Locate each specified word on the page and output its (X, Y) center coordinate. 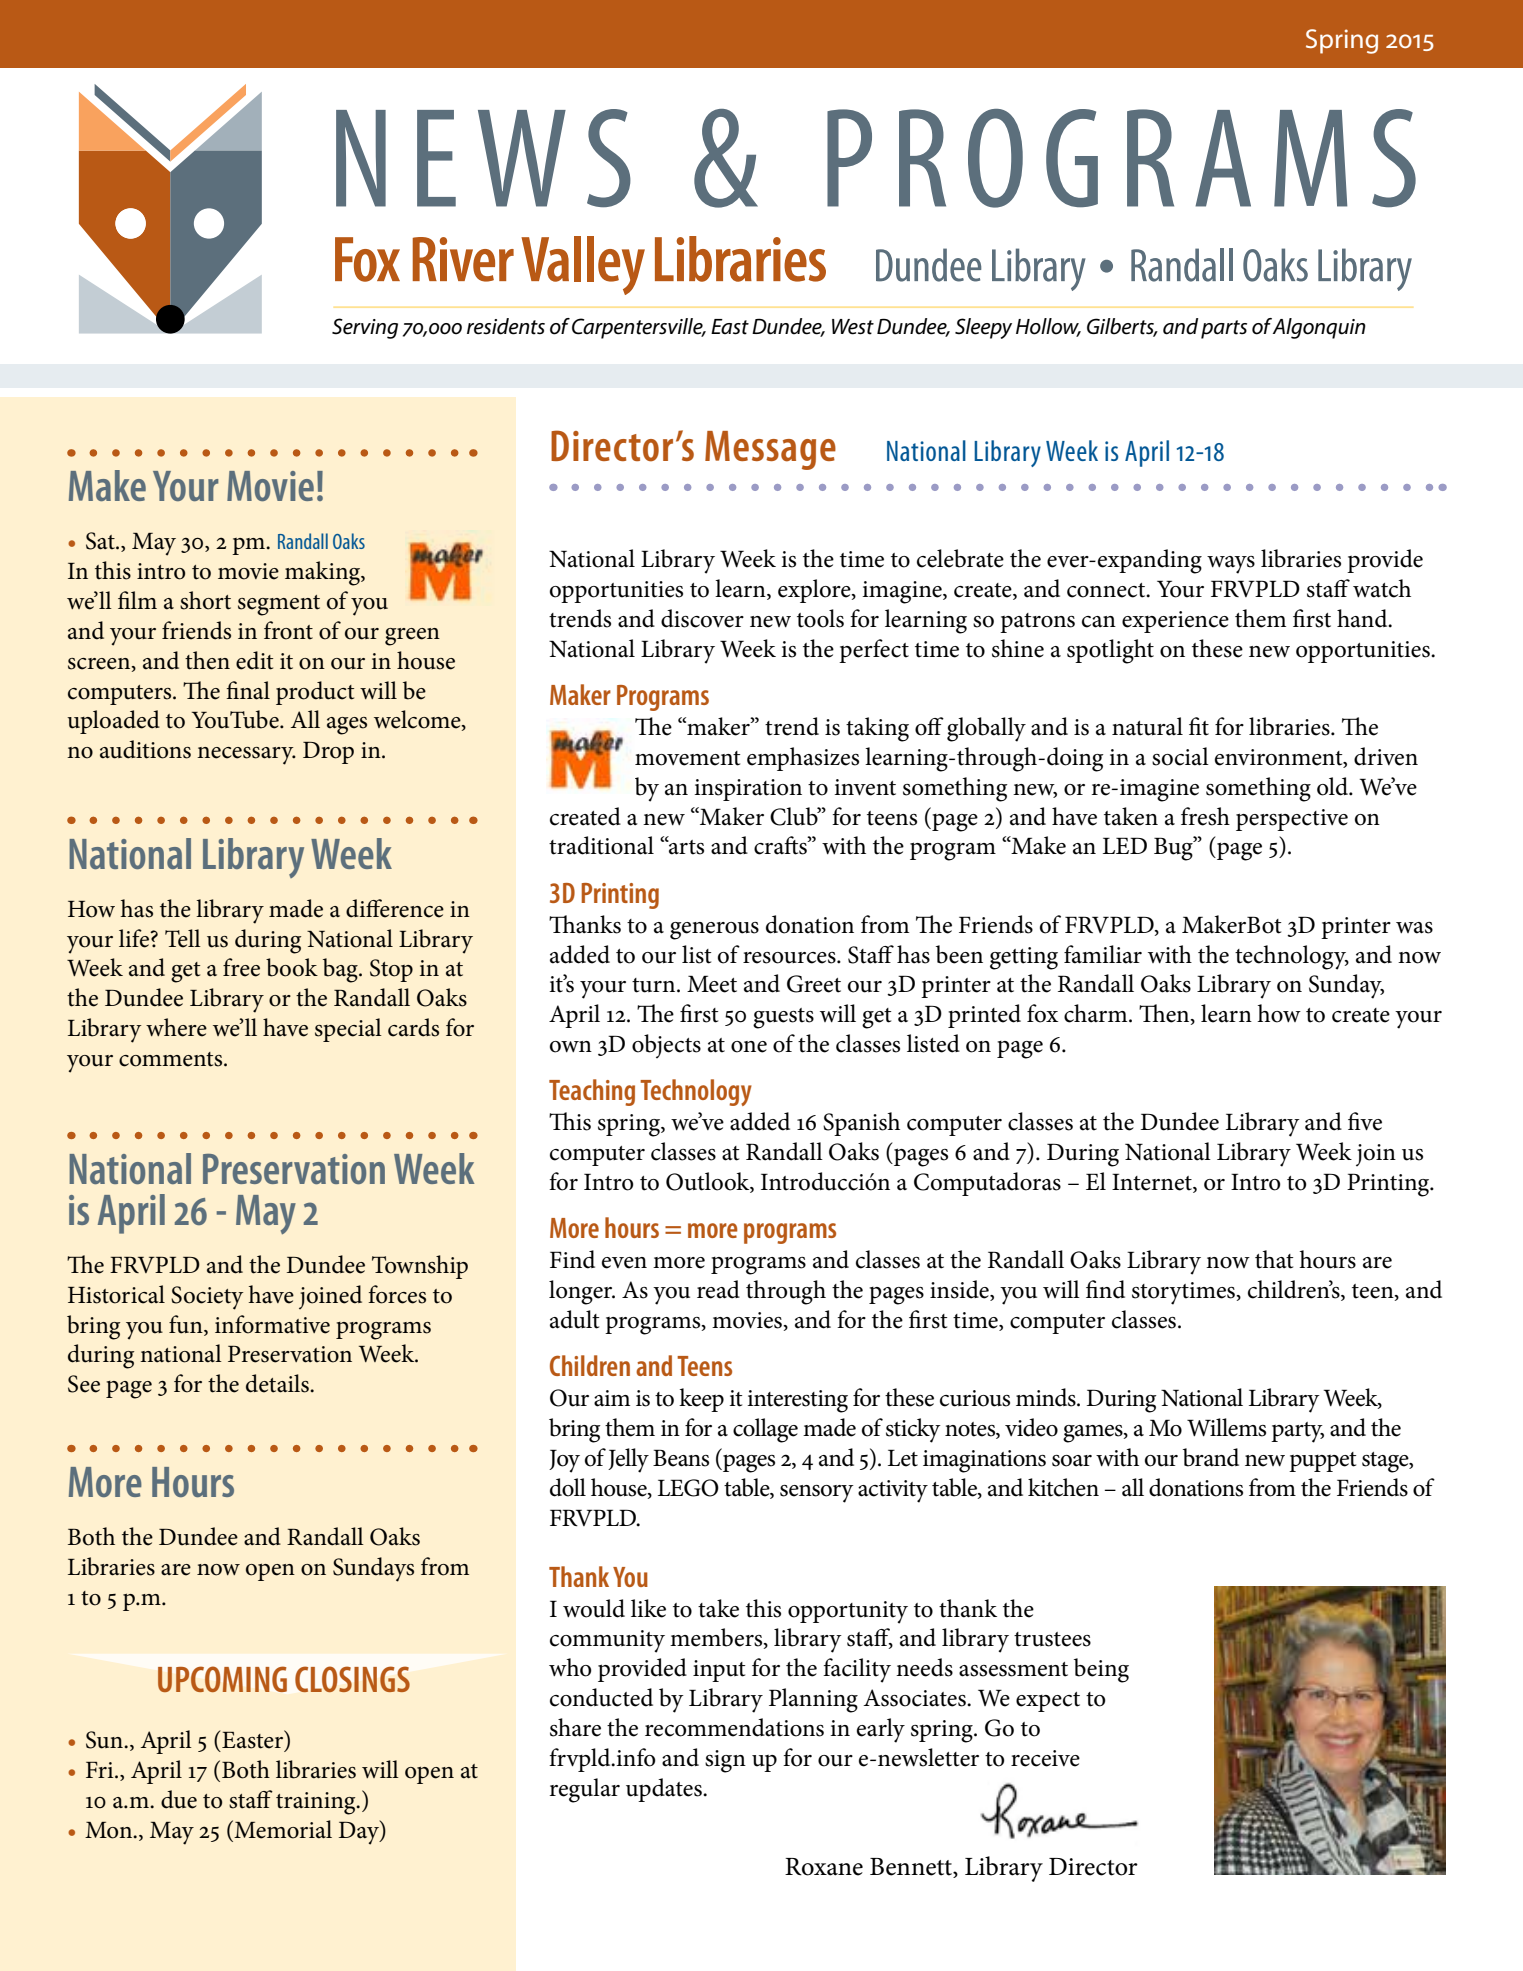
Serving (365, 328)
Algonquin (1319, 328)
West (853, 327)
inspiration (748, 790)
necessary (246, 756)
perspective (1292, 820)
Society (207, 1298)
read (718, 1289)
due (179, 1799)
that (1274, 1259)
